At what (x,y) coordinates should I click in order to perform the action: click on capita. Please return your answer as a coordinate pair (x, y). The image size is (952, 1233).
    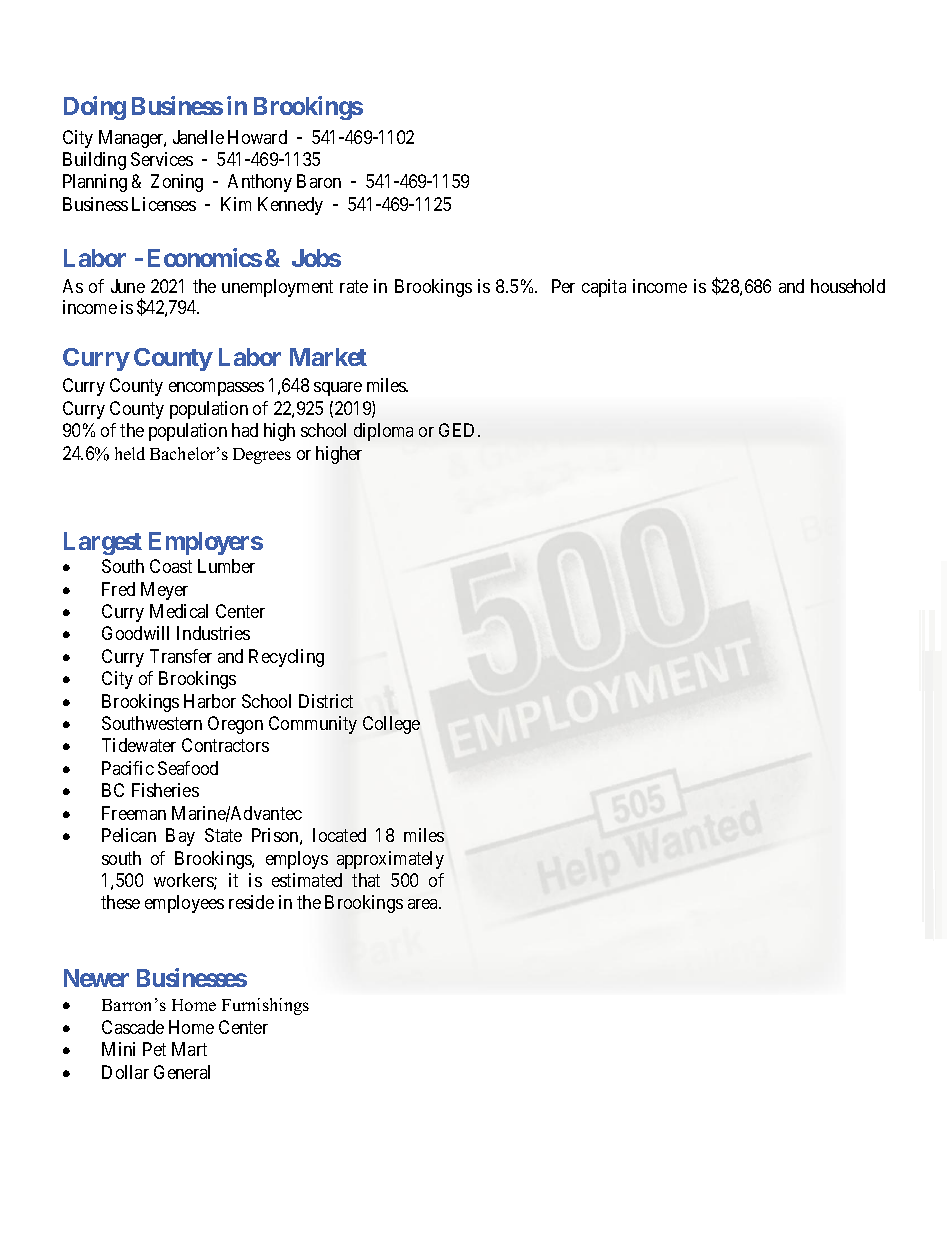
    Looking at the image, I should click on (604, 288).
